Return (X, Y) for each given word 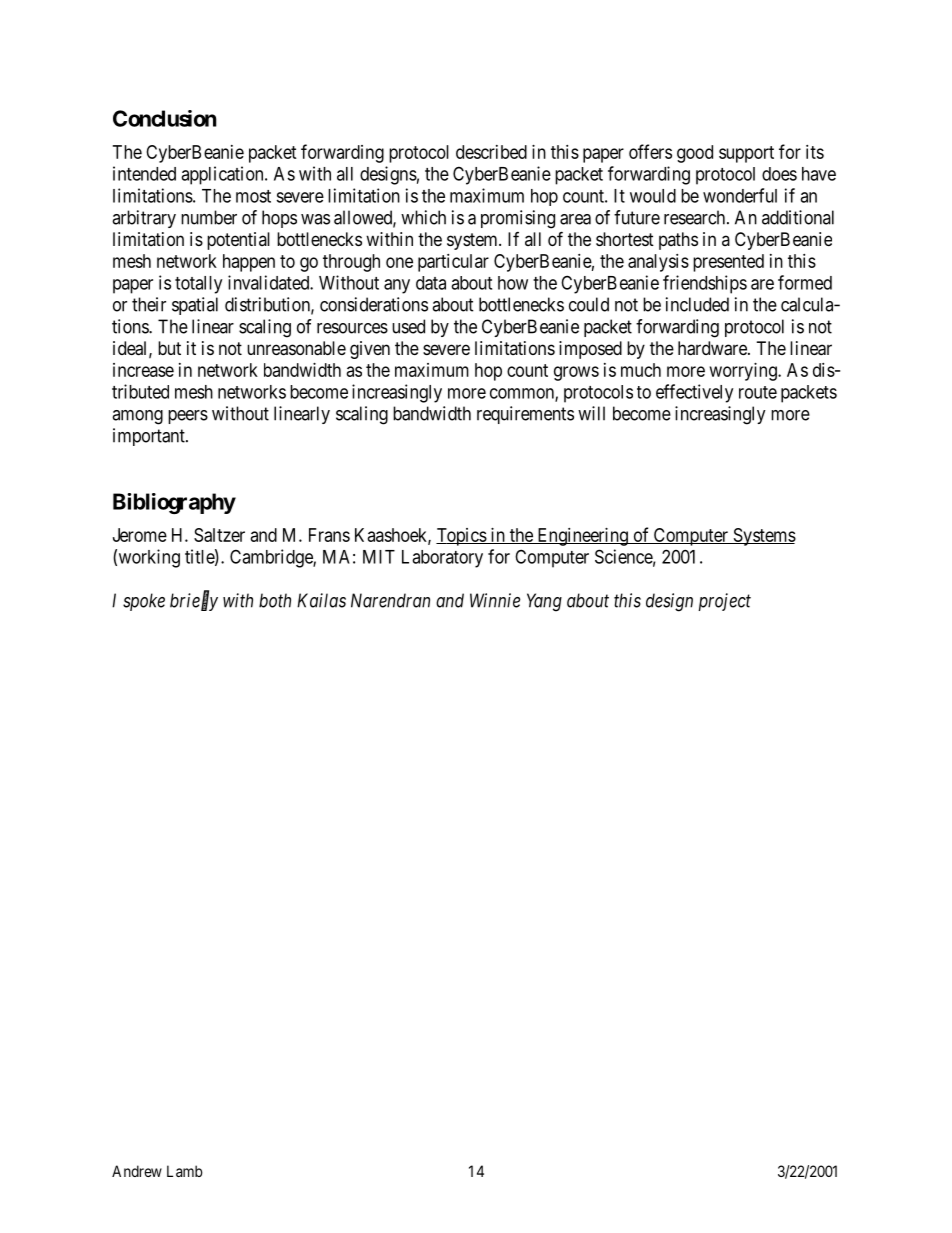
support (746, 154)
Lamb (185, 1171)
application (223, 175)
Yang (544, 602)
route (758, 392)
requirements (525, 415)
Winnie (495, 600)
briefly (194, 601)
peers (188, 417)
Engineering (582, 537)
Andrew (137, 1171)
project (724, 602)
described (491, 152)
